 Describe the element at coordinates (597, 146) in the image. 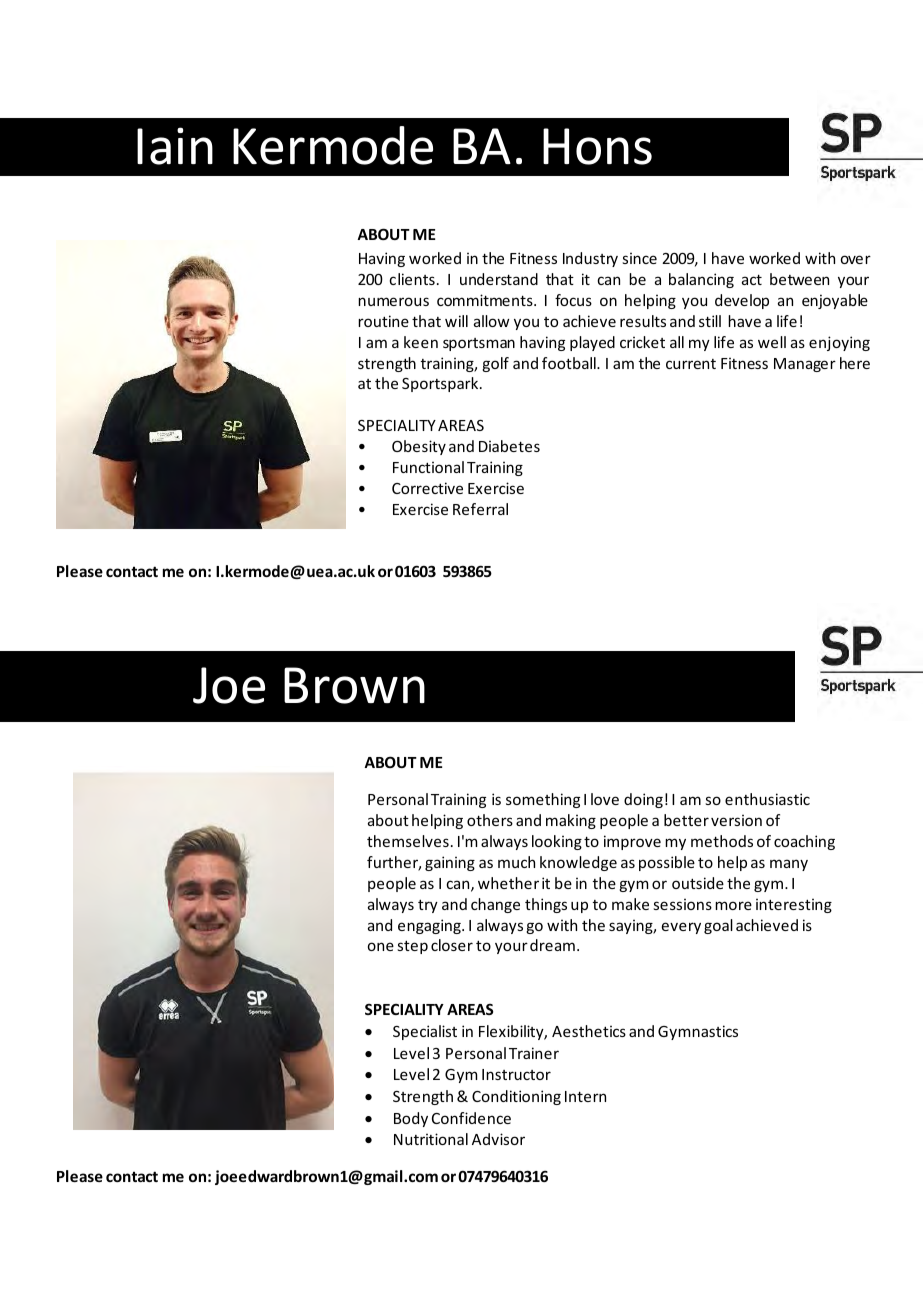

I see `Hons` at that location.
